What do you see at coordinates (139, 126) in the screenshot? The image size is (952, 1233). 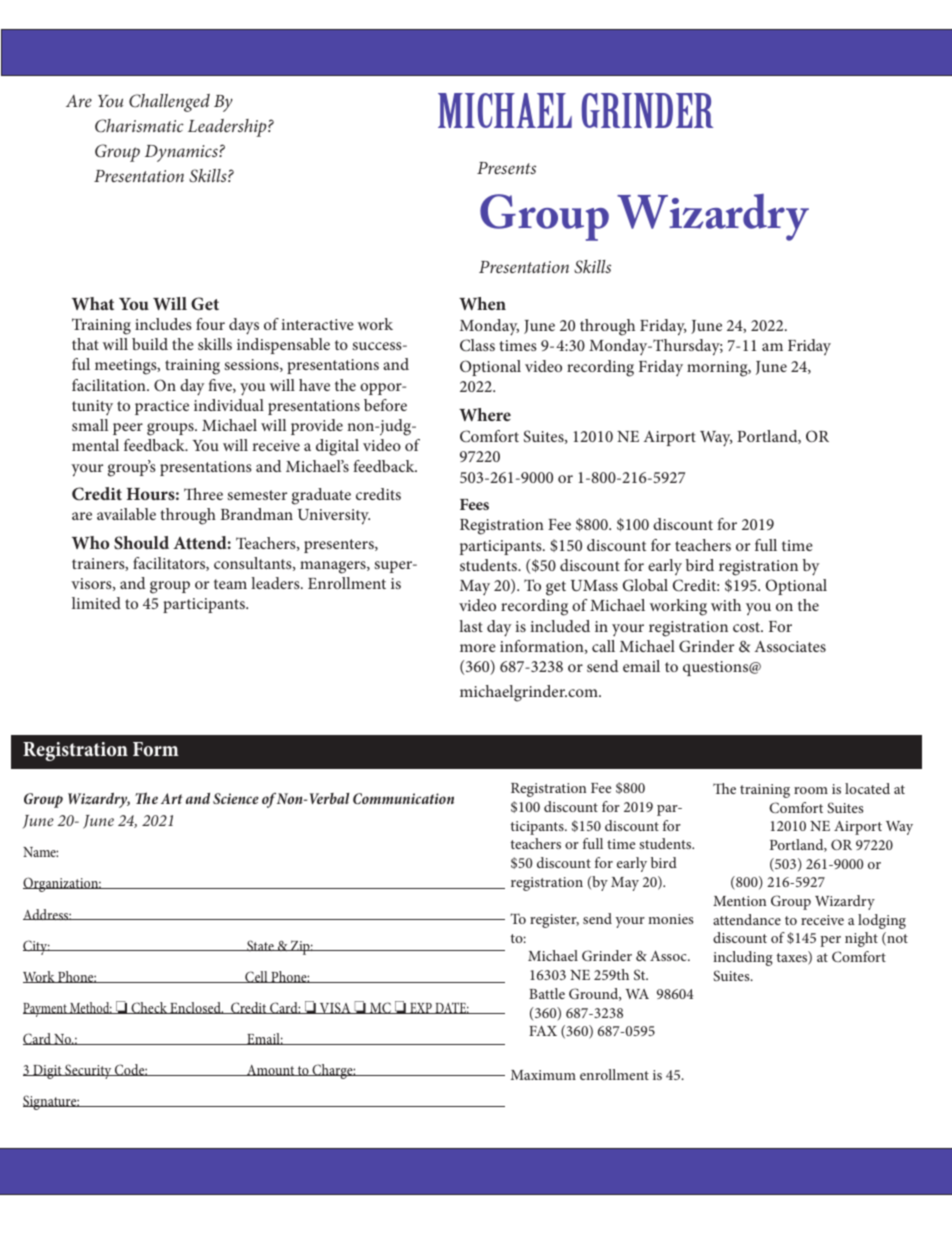 I see `Charismatic` at bounding box center [139, 126].
